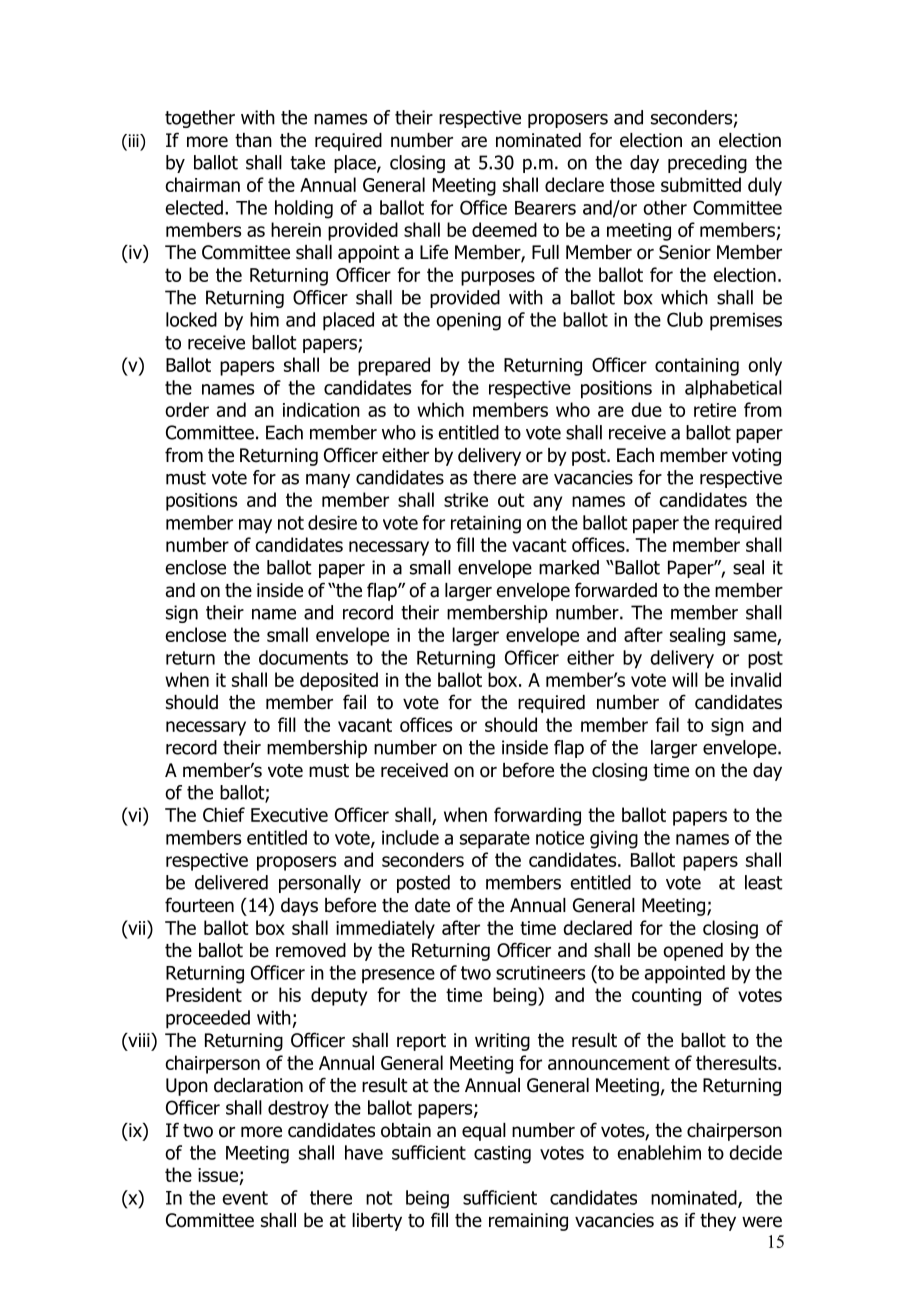 This screenshot has width=924, height=1308. What do you see at coordinates (224, 814) in the screenshot?
I see `Chief` at bounding box center [224, 814].
